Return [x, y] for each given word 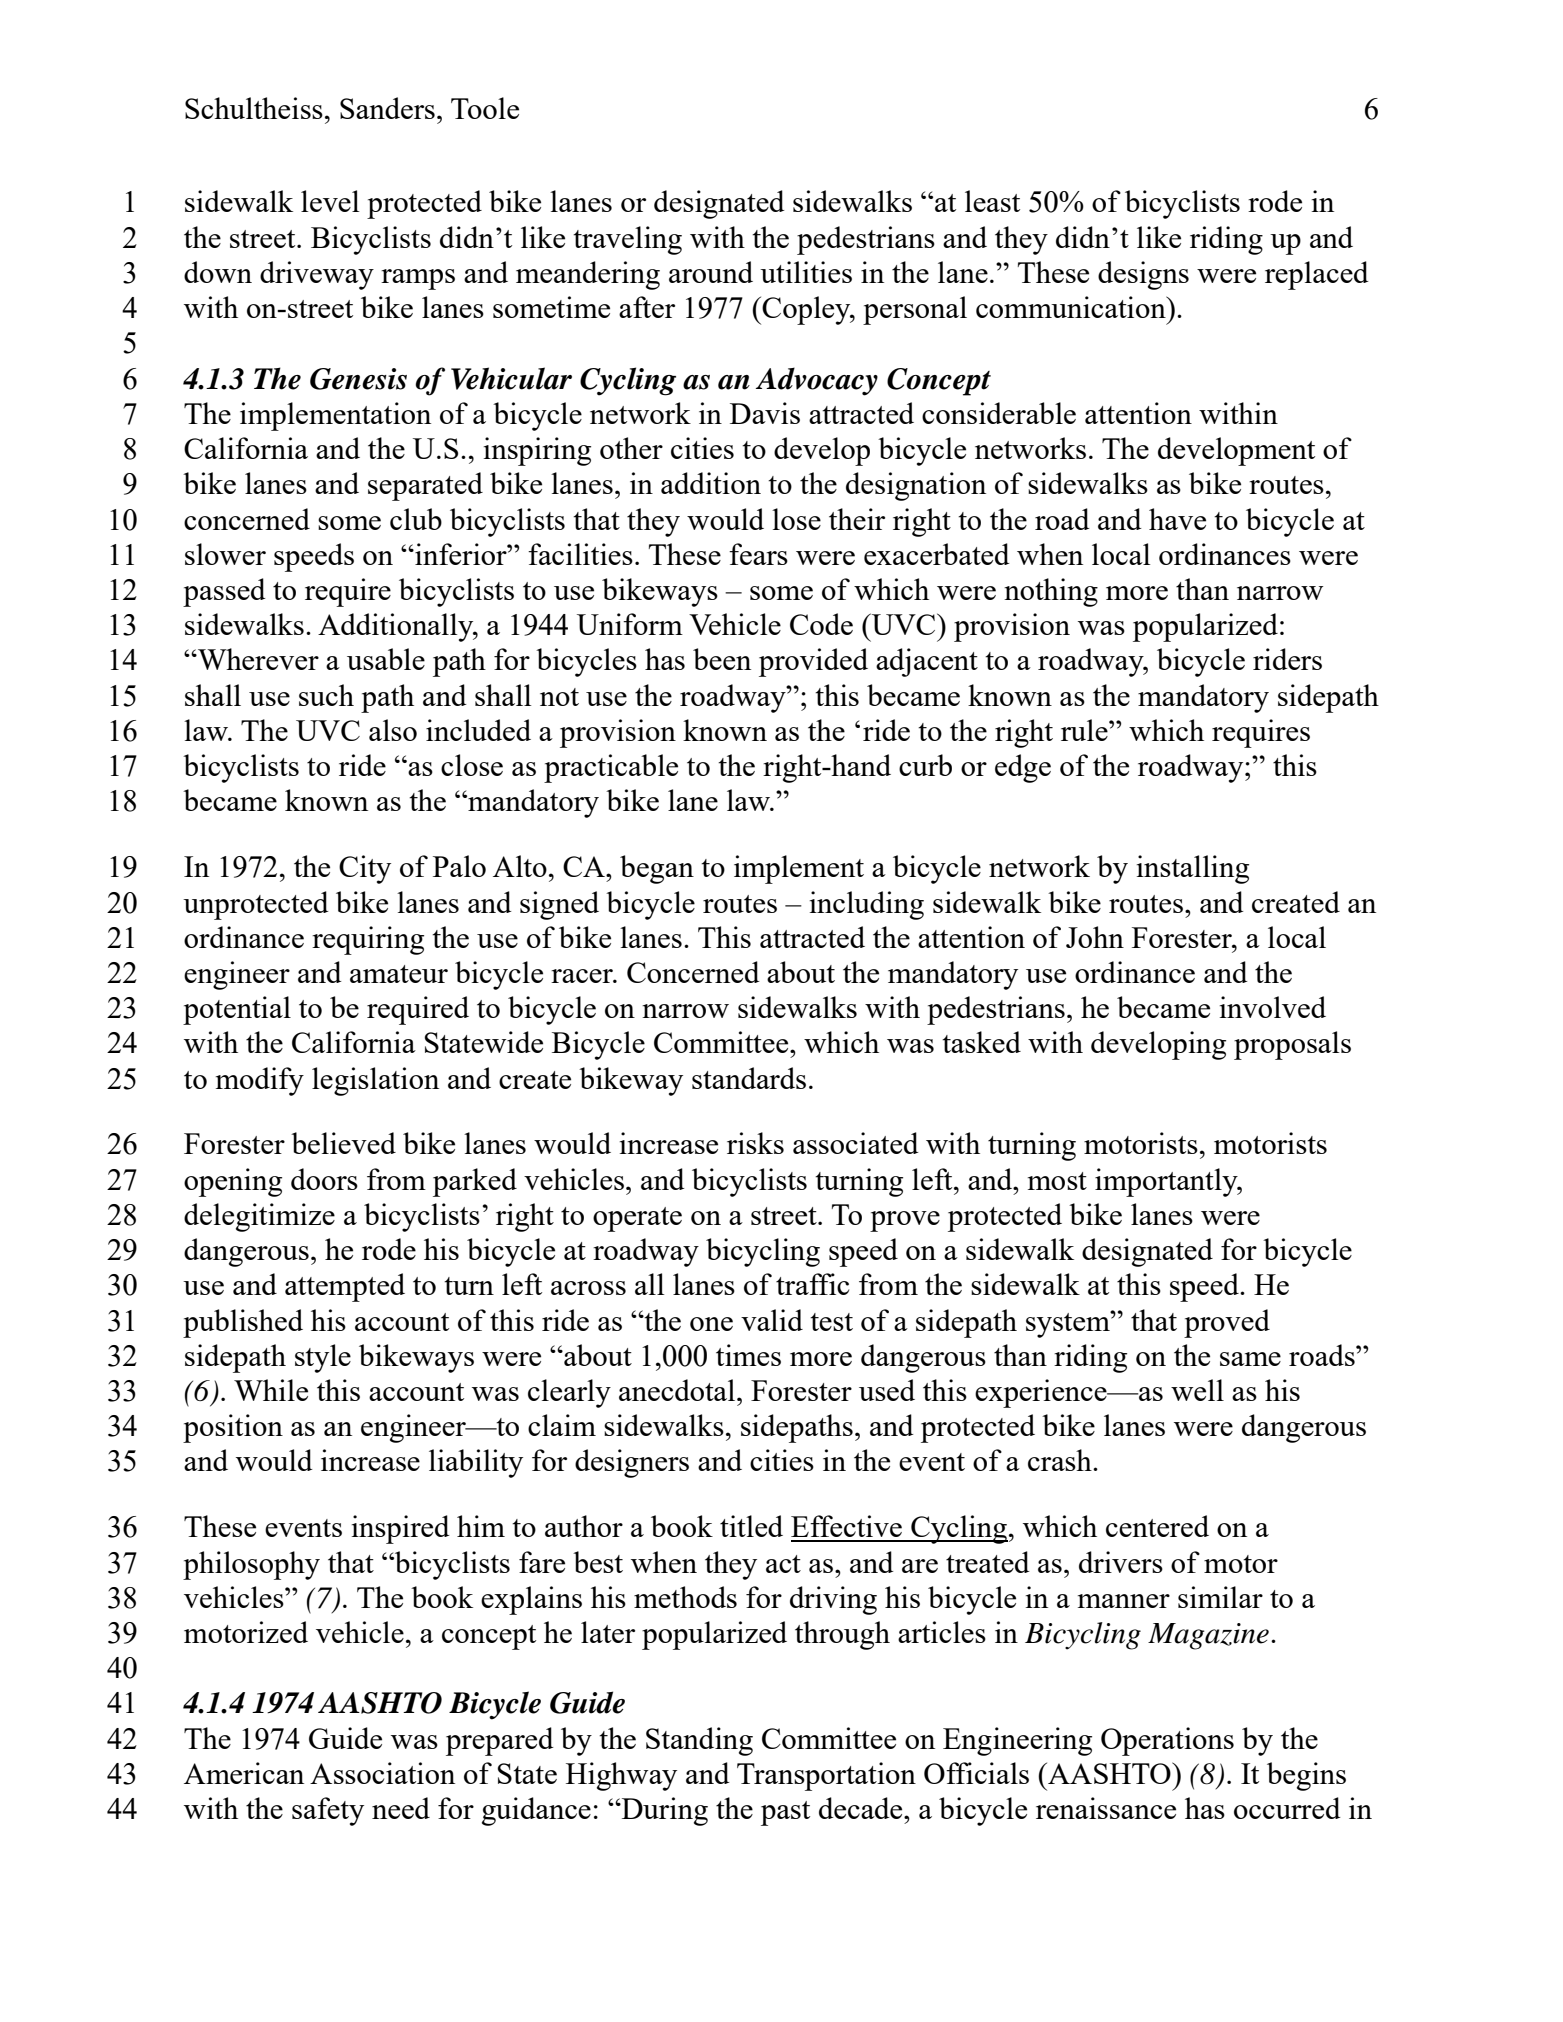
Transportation [826, 1776]
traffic [812, 1284]
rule [1085, 730]
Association [382, 1773]
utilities [806, 272]
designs [1143, 275]
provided [813, 662]
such [326, 695]
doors [324, 1179]
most [1057, 1181]
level [330, 201]
